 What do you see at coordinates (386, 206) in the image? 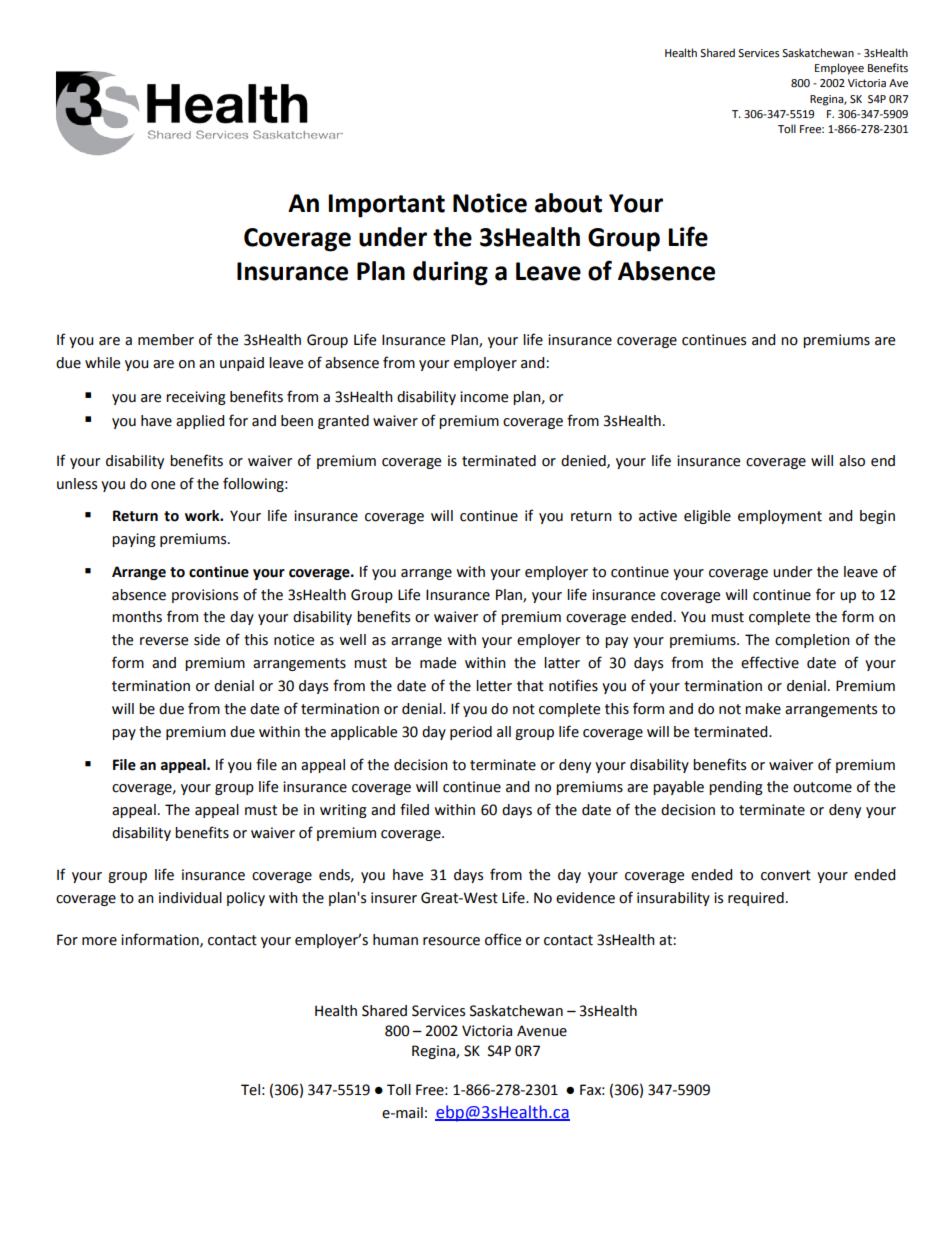
I see `Important` at bounding box center [386, 206].
